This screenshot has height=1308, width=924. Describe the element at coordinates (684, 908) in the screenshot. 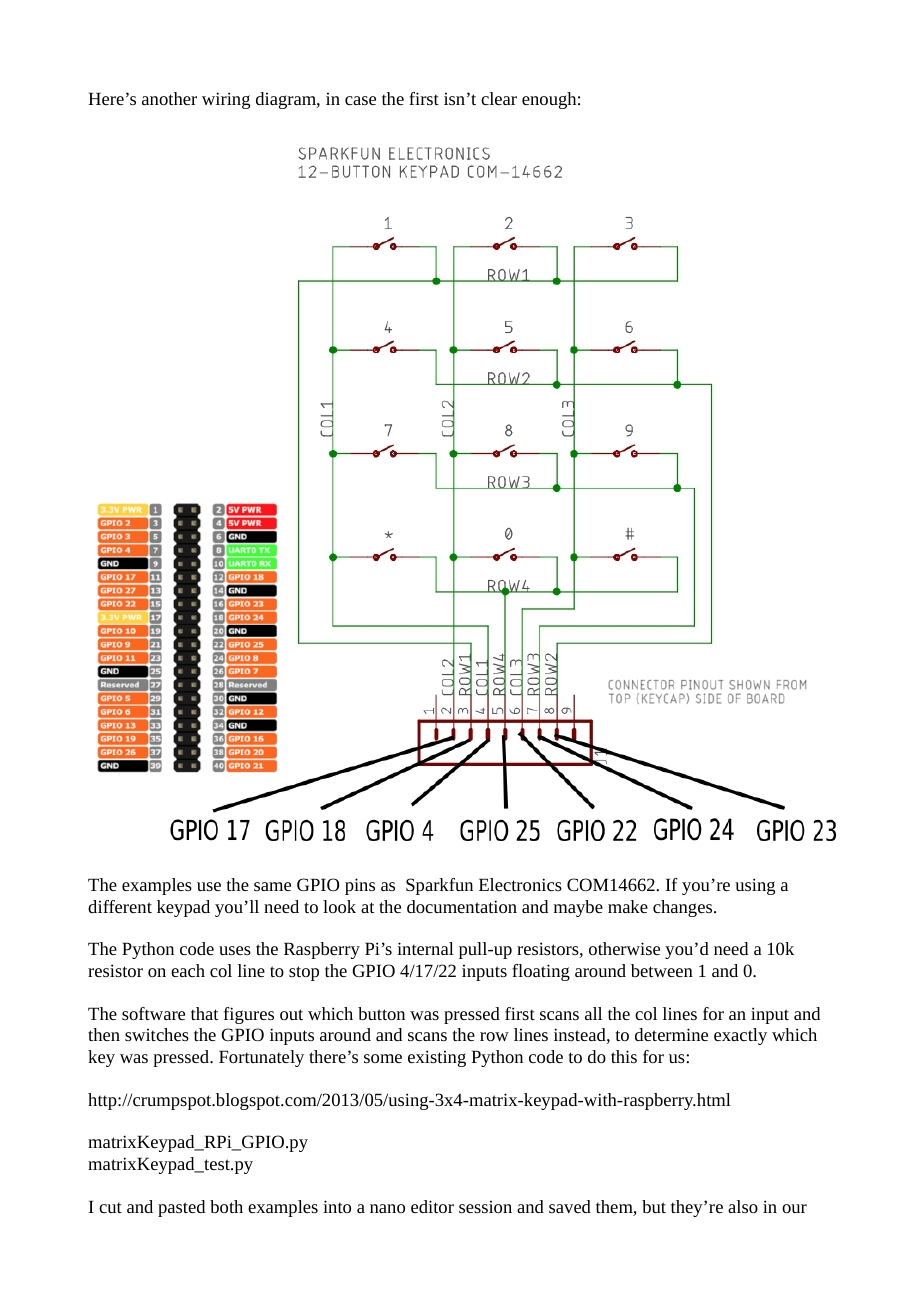

I see `changes` at that location.
